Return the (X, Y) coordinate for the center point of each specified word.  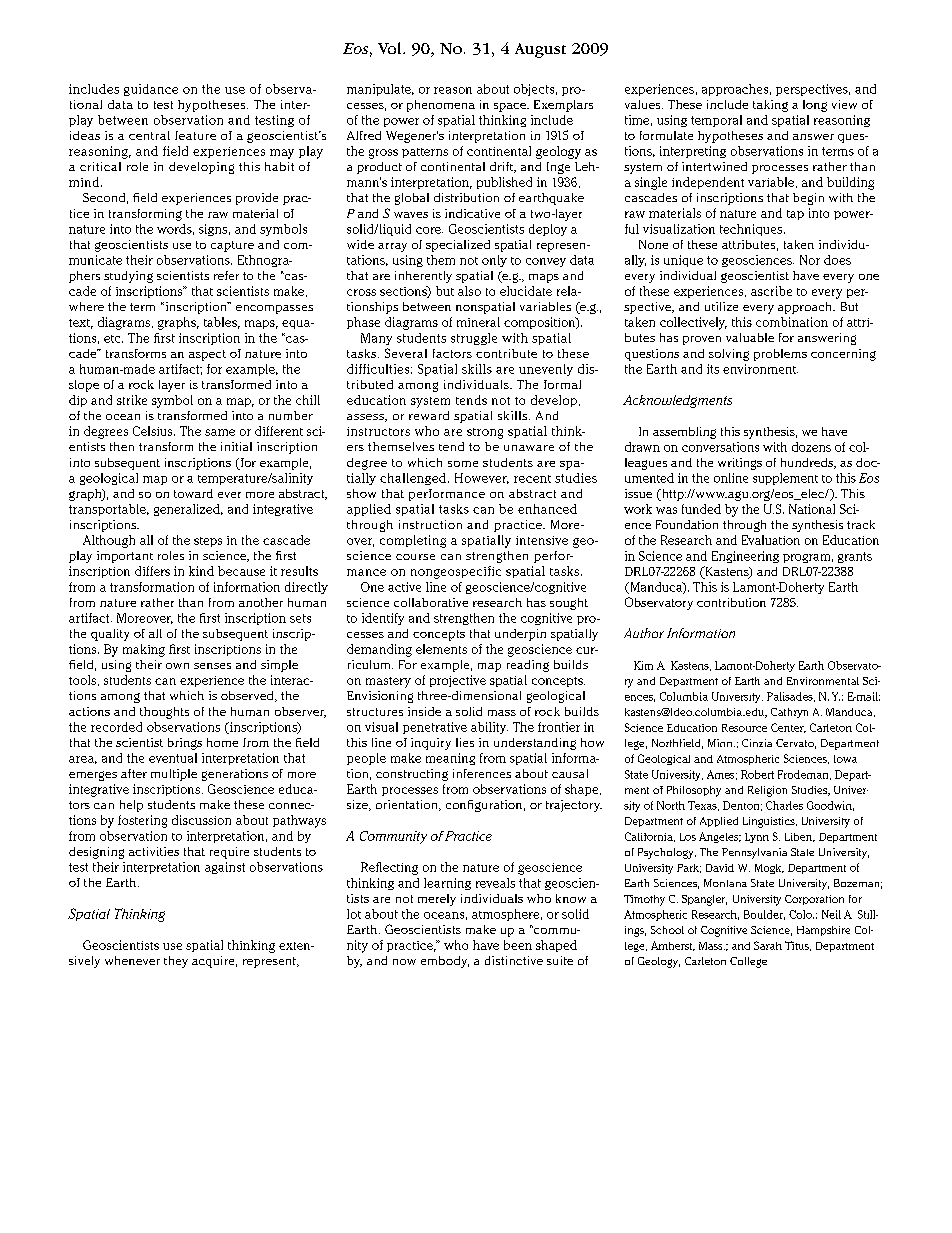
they (176, 962)
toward (193, 493)
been (518, 945)
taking (770, 106)
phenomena (441, 106)
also (469, 291)
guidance (151, 90)
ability (489, 728)
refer (226, 275)
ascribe (771, 291)
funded (701, 509)
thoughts (164, 713)
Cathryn (789, 713)
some (463, 464)
